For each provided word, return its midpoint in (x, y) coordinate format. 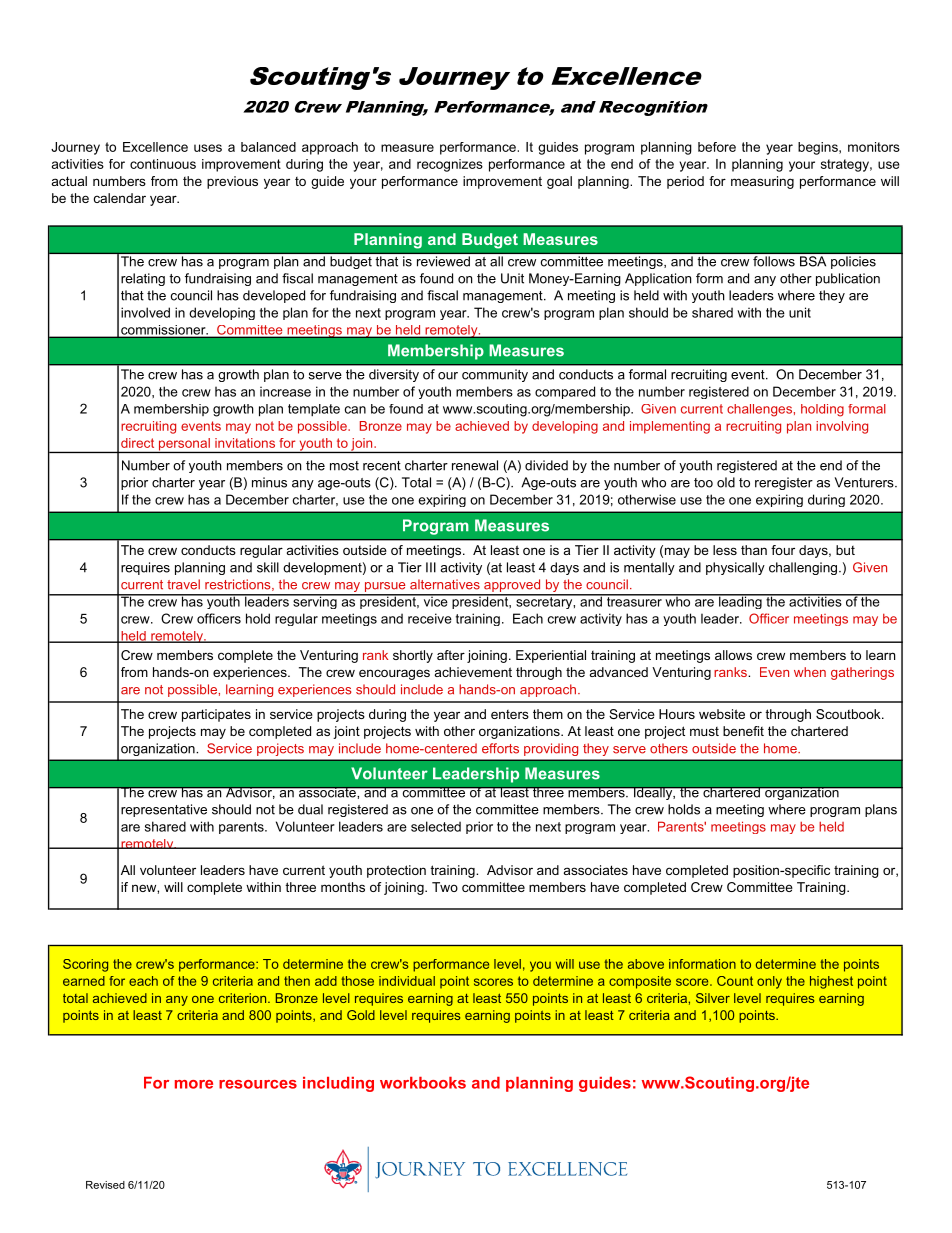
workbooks (423, 1083)
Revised (105, 1185)
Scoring (85, 965)
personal (184, 445)
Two (445, 887)
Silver (713, 998)
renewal (475, 465)
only (769, 982)
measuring (762, 182)
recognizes (450, 165)
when (810, 672)
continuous (163, 164)
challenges (759, 410)
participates (216, 715)
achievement (473, 672)
